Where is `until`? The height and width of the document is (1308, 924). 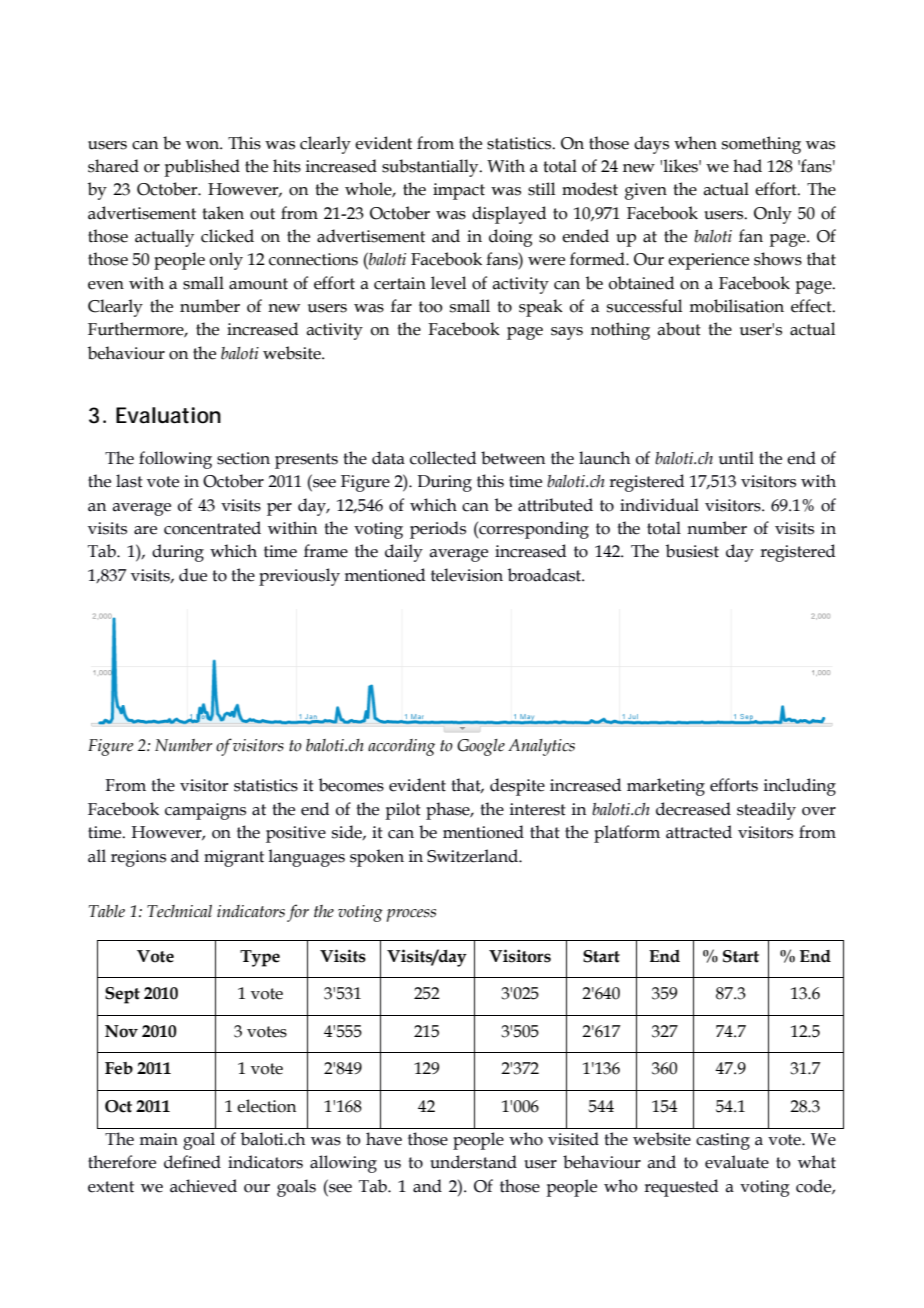
until is located at coordinates (736, 458).
